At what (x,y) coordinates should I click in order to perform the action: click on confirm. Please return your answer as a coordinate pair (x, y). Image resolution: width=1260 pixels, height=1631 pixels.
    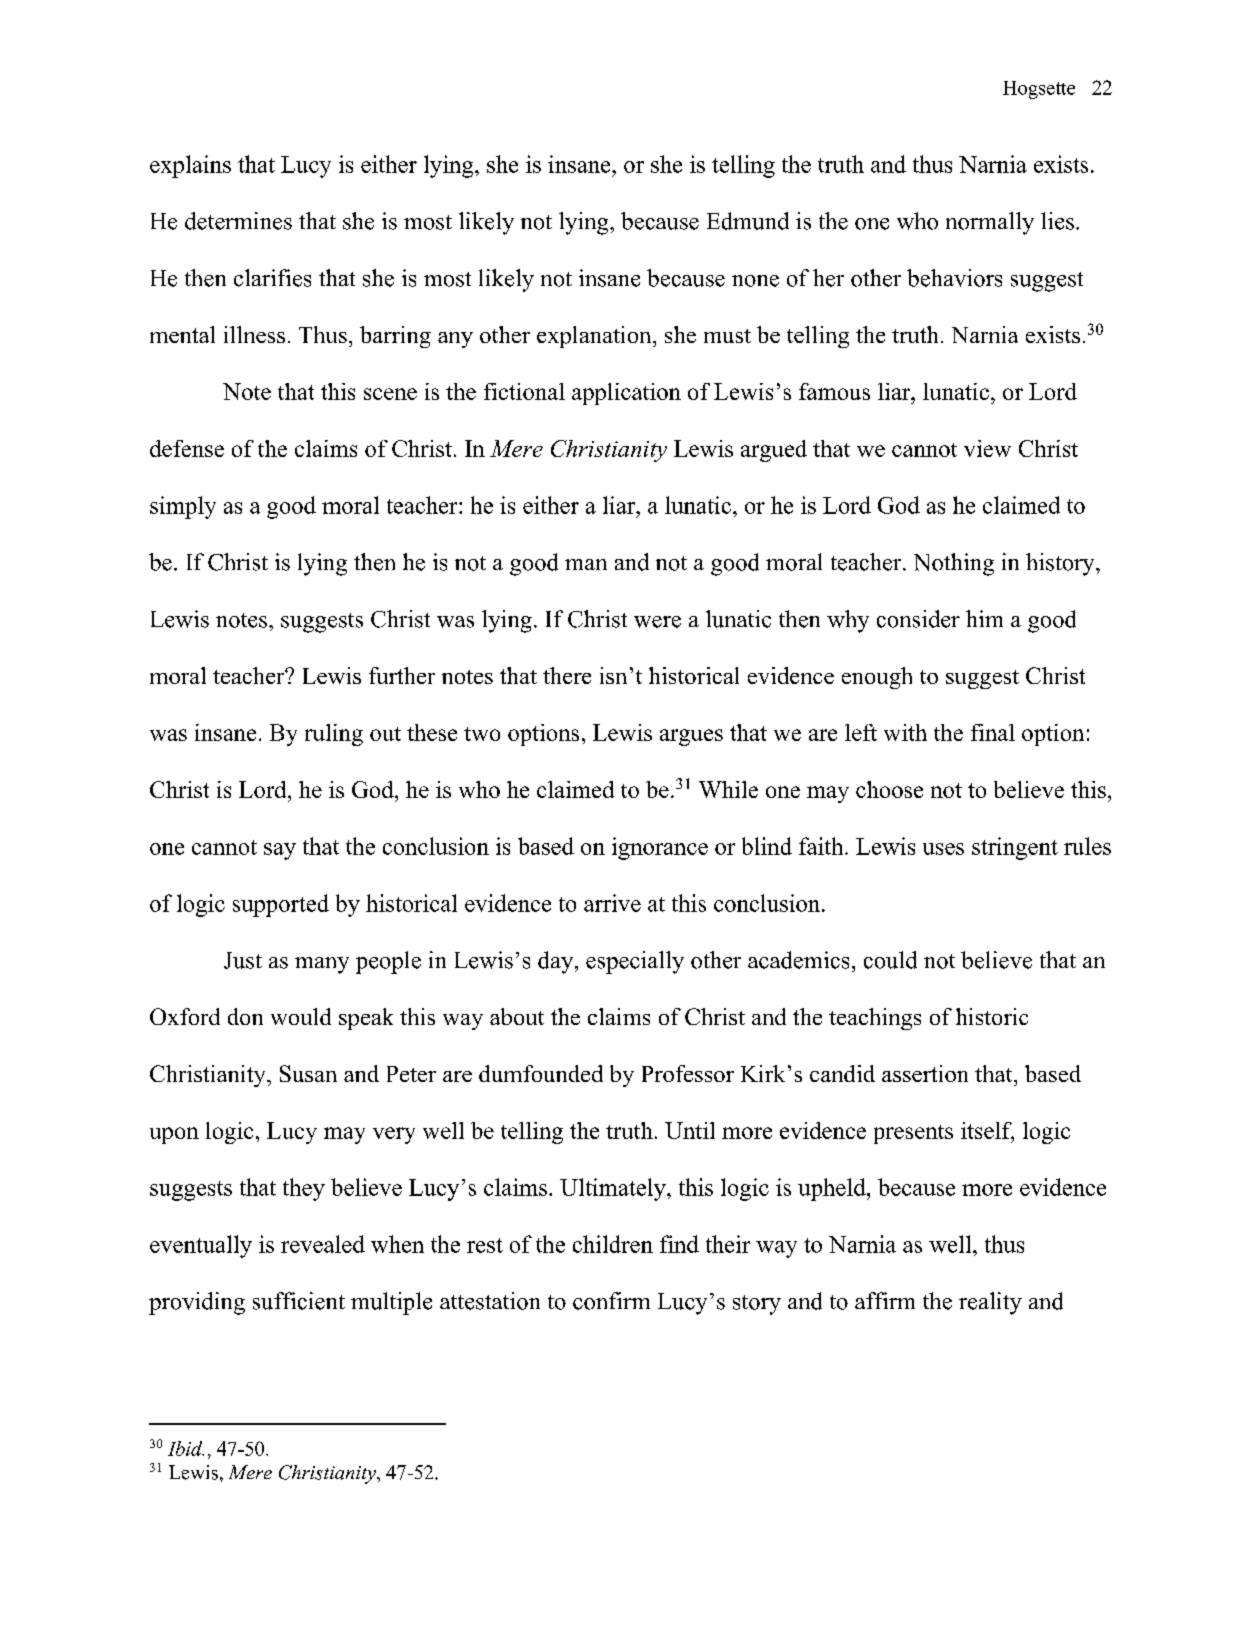
    Looking at the image, I should click on (611, 1301).
